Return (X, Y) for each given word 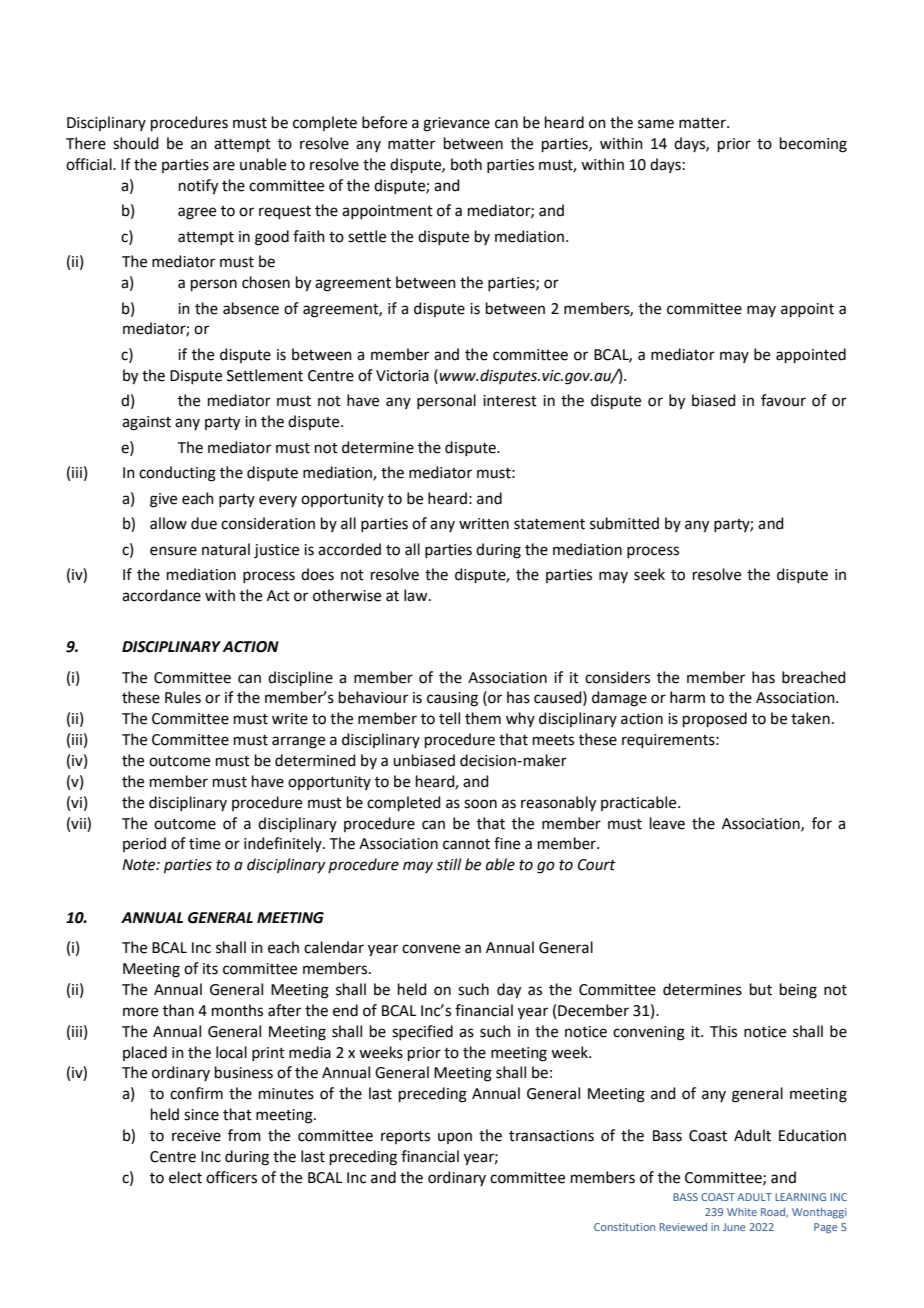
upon (455, 1138)
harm (687, 697)
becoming (813, 145)
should (136, 143)
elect (185, 1177)
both (466, 164)
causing (452, 699)
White (742, 1212)
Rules (183, 697)
